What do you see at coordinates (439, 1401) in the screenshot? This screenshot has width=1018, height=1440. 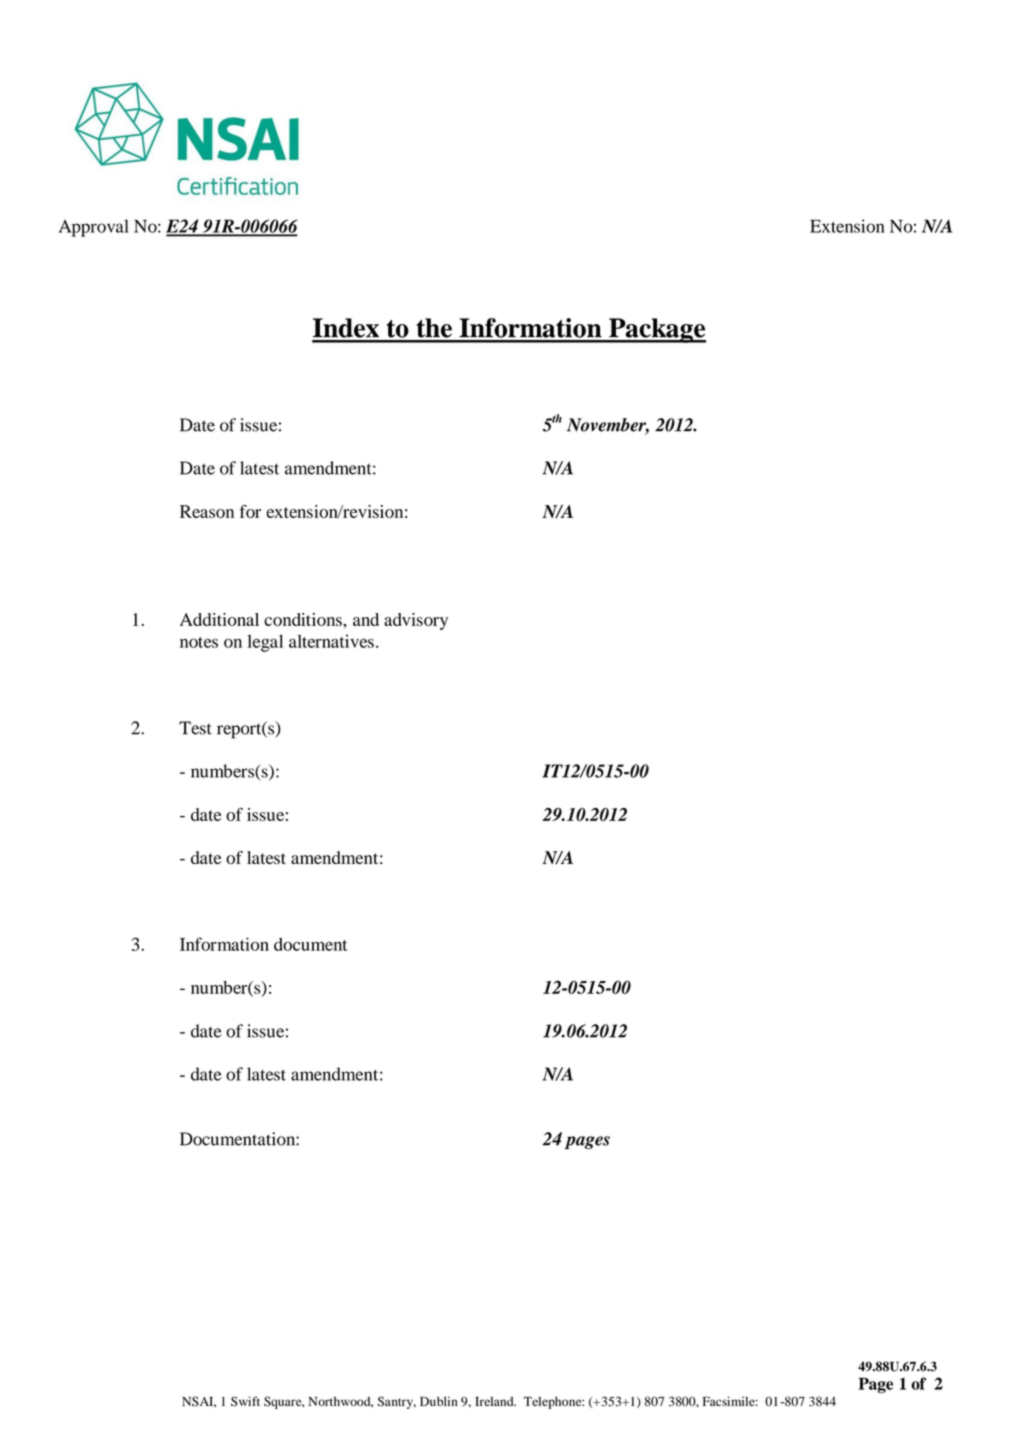 I see `Dublin` at bounding box center [439, 1401].
